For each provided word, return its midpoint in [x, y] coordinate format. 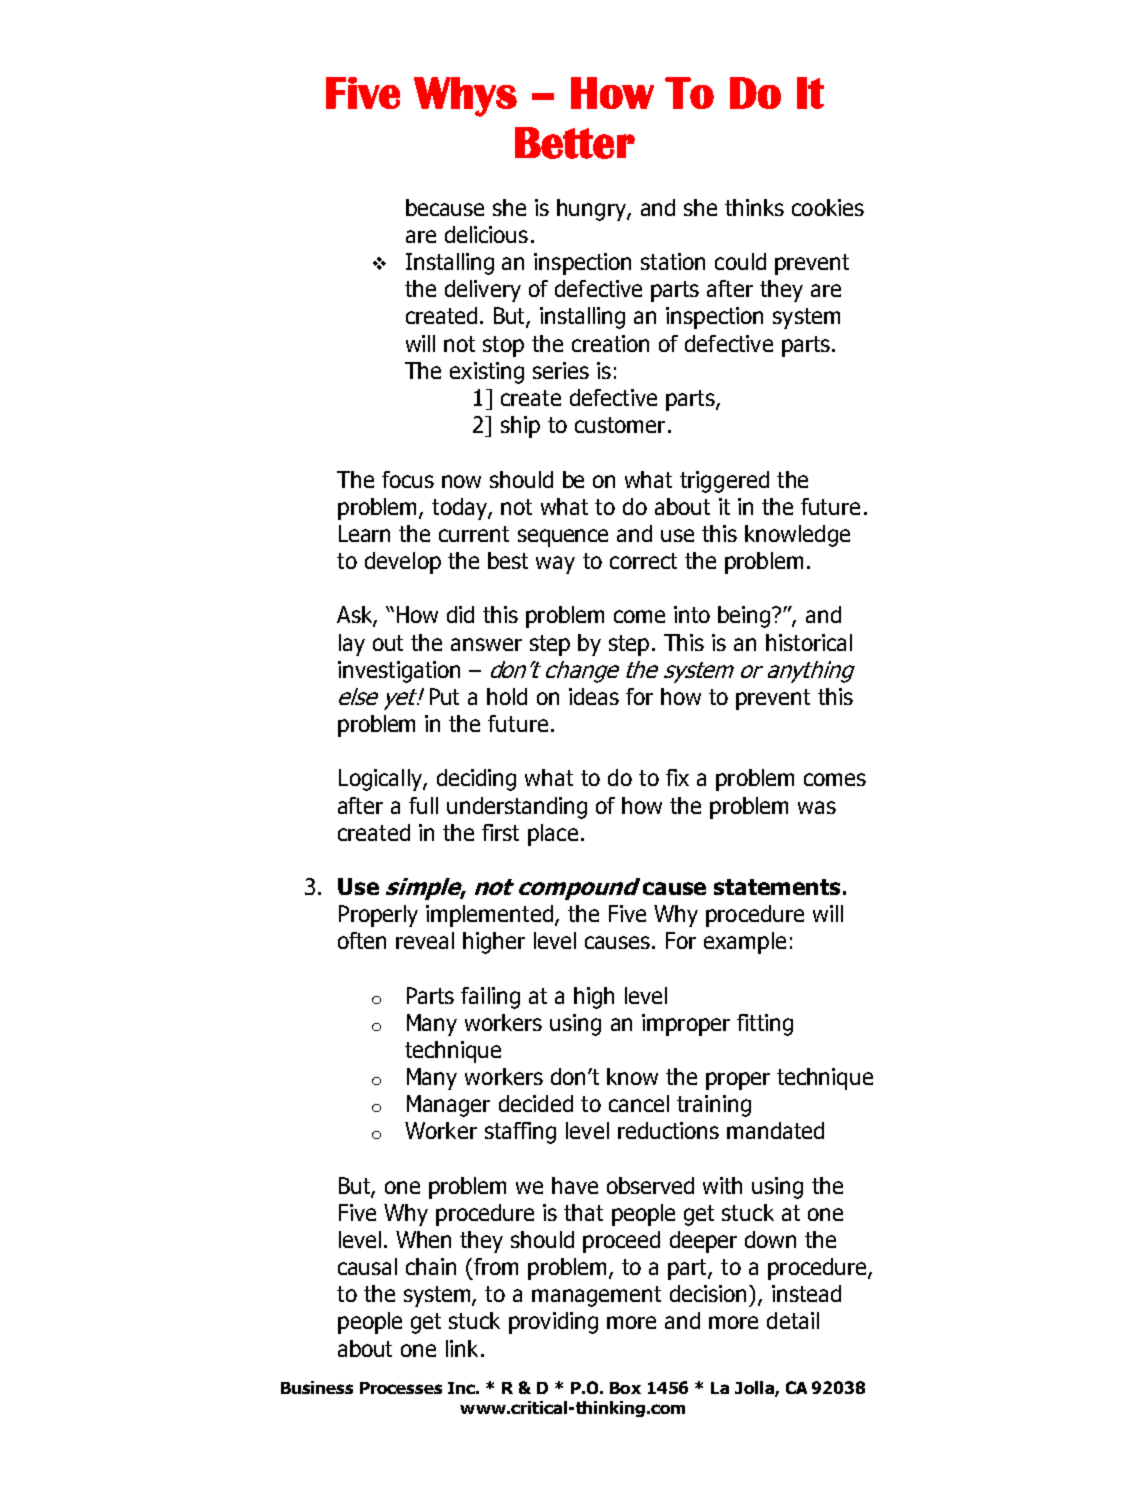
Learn [364, 533]
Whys [465, 97]
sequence [563, 538]
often [362, 940]
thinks [754, 207]
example [745, 943]
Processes [401, 1388]
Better [575, 143]
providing [553, 1323]
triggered [724, 482]
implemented [489, 916]
